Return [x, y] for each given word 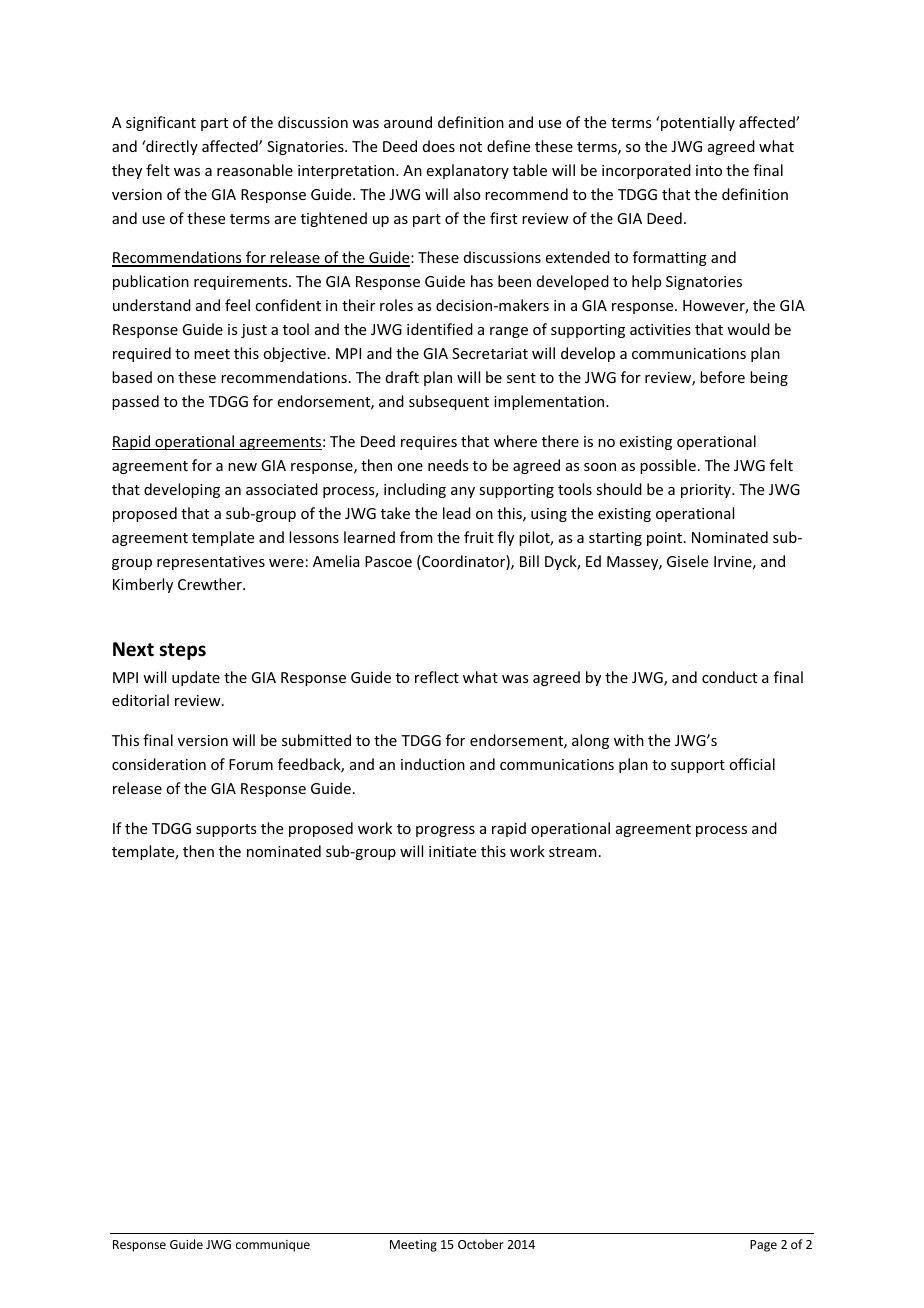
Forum [251, 764]
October [481, 1244]
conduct [729, 677]
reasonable [255, 170]
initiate [452, 851]
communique [273, 1246]
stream [573, 852]
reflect [437, 677]
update [196, 678]
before [722, 377]
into [709, 170]
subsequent [449, 402]
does [439, 146]
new [242, 467]
